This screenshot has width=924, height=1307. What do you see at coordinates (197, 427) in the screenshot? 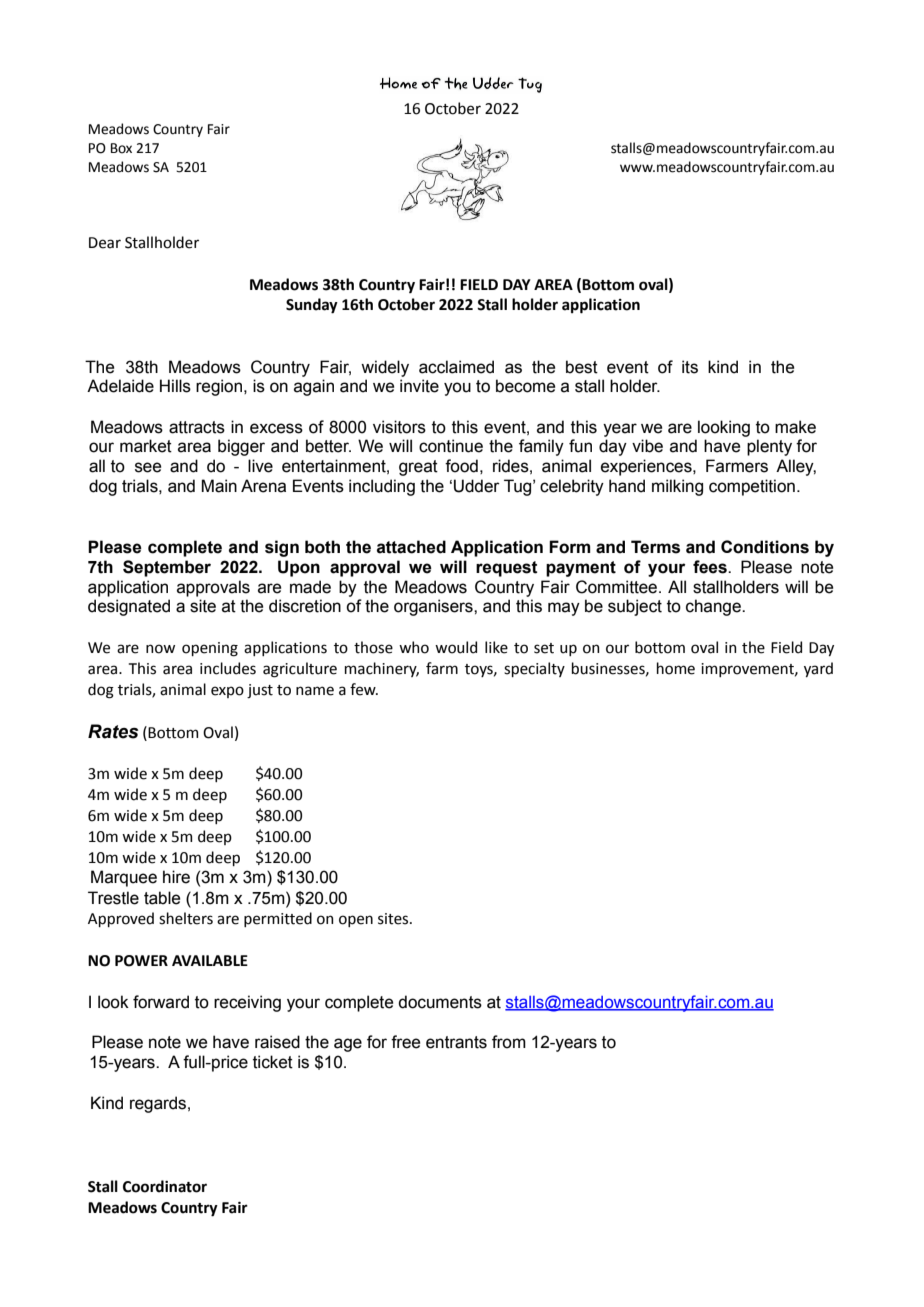
I see `attracts` at bounding box center [197, 427].
